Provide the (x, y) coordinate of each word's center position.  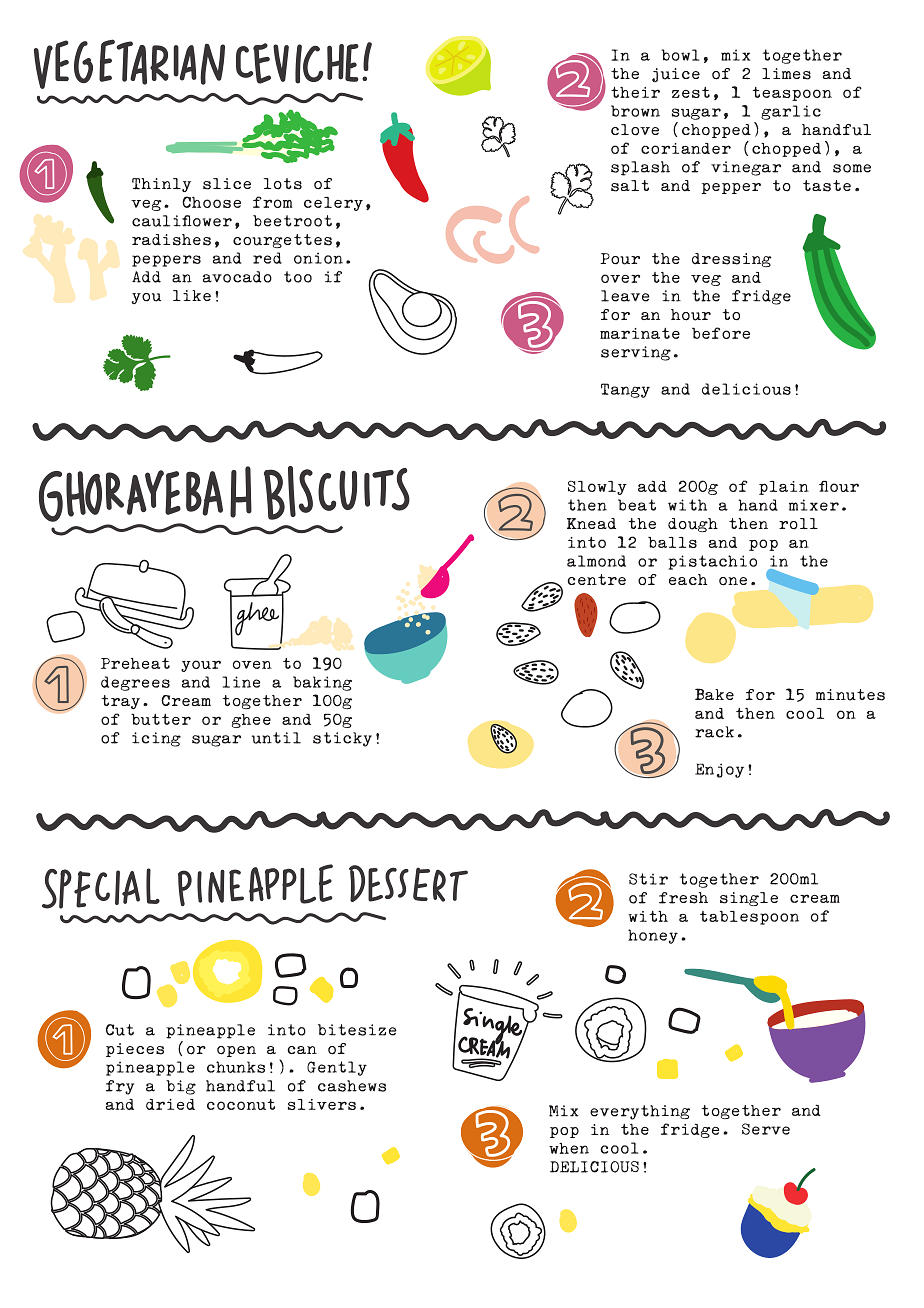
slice (227, 184)
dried (170, 1104)
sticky (342, 739)
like (192, 295)
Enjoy (719, 770)
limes (786, 74)
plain (784, 488)
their (635, 92)
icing (156, 739)
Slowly (597, 487)
